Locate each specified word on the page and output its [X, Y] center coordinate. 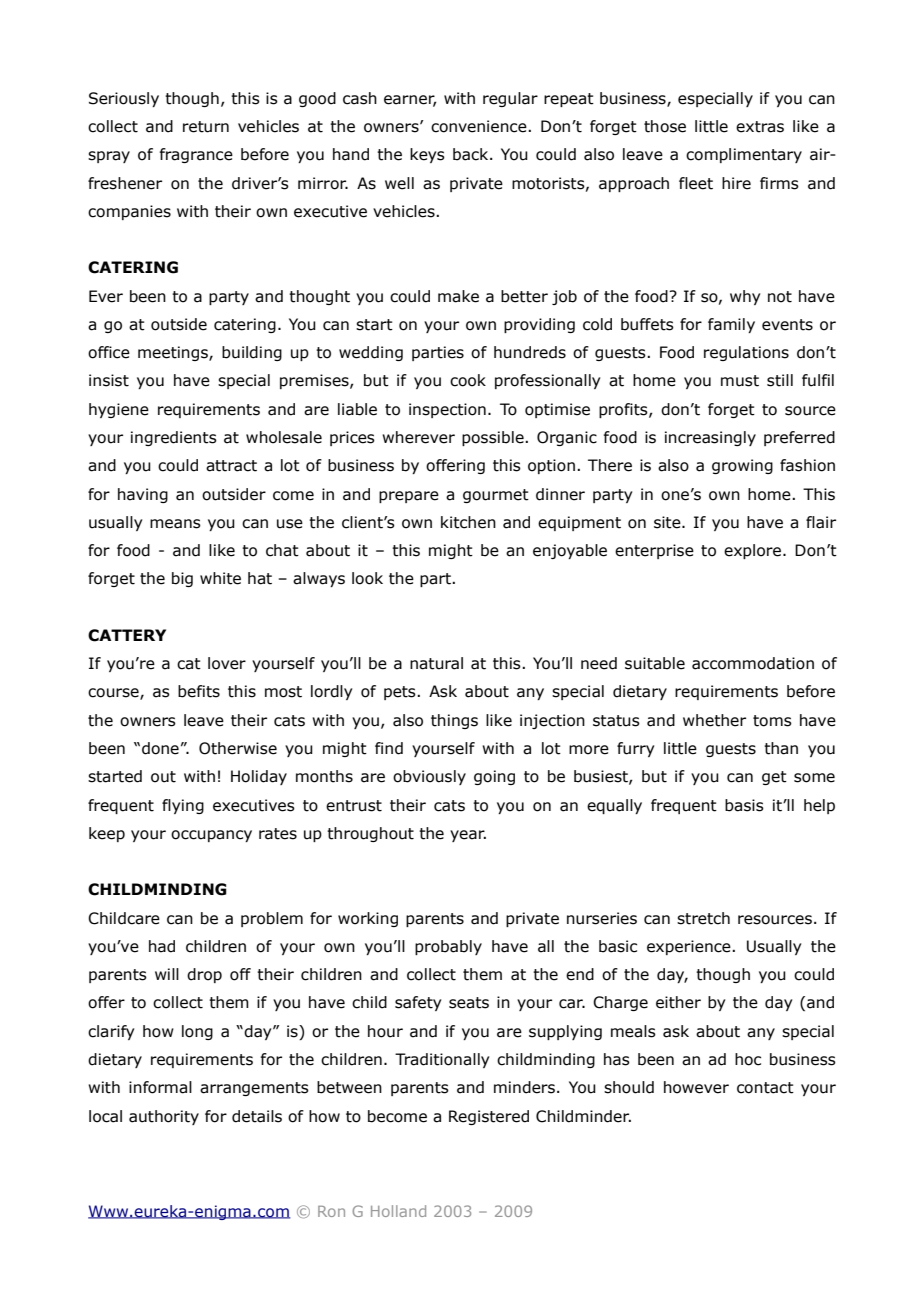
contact [765, 1088]
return [206, 127]
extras [760, 127]
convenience [480, 126]
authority [164, 1117]
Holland [398, 1211]
